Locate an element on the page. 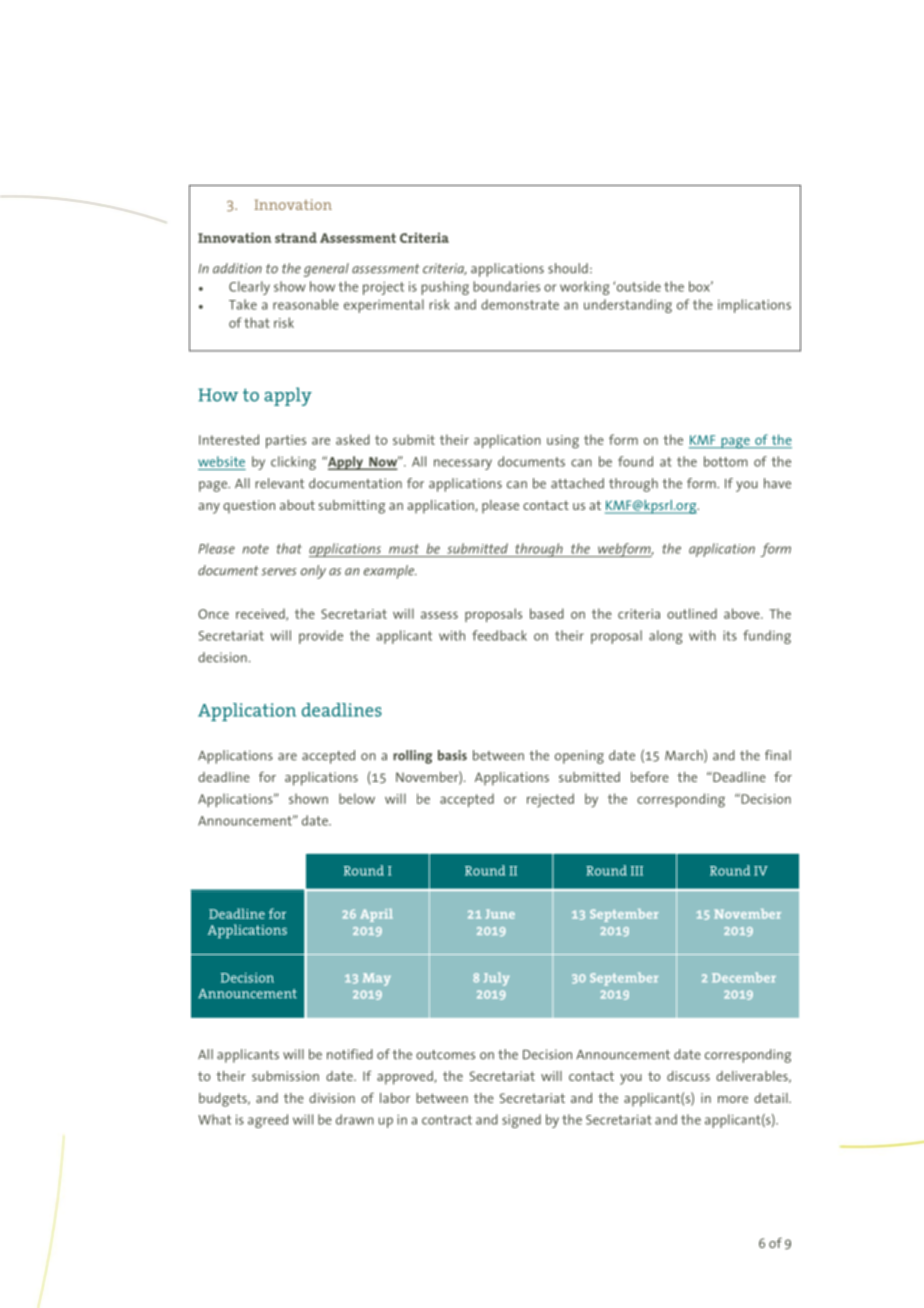  strand is located at coordinates (296, 237).
